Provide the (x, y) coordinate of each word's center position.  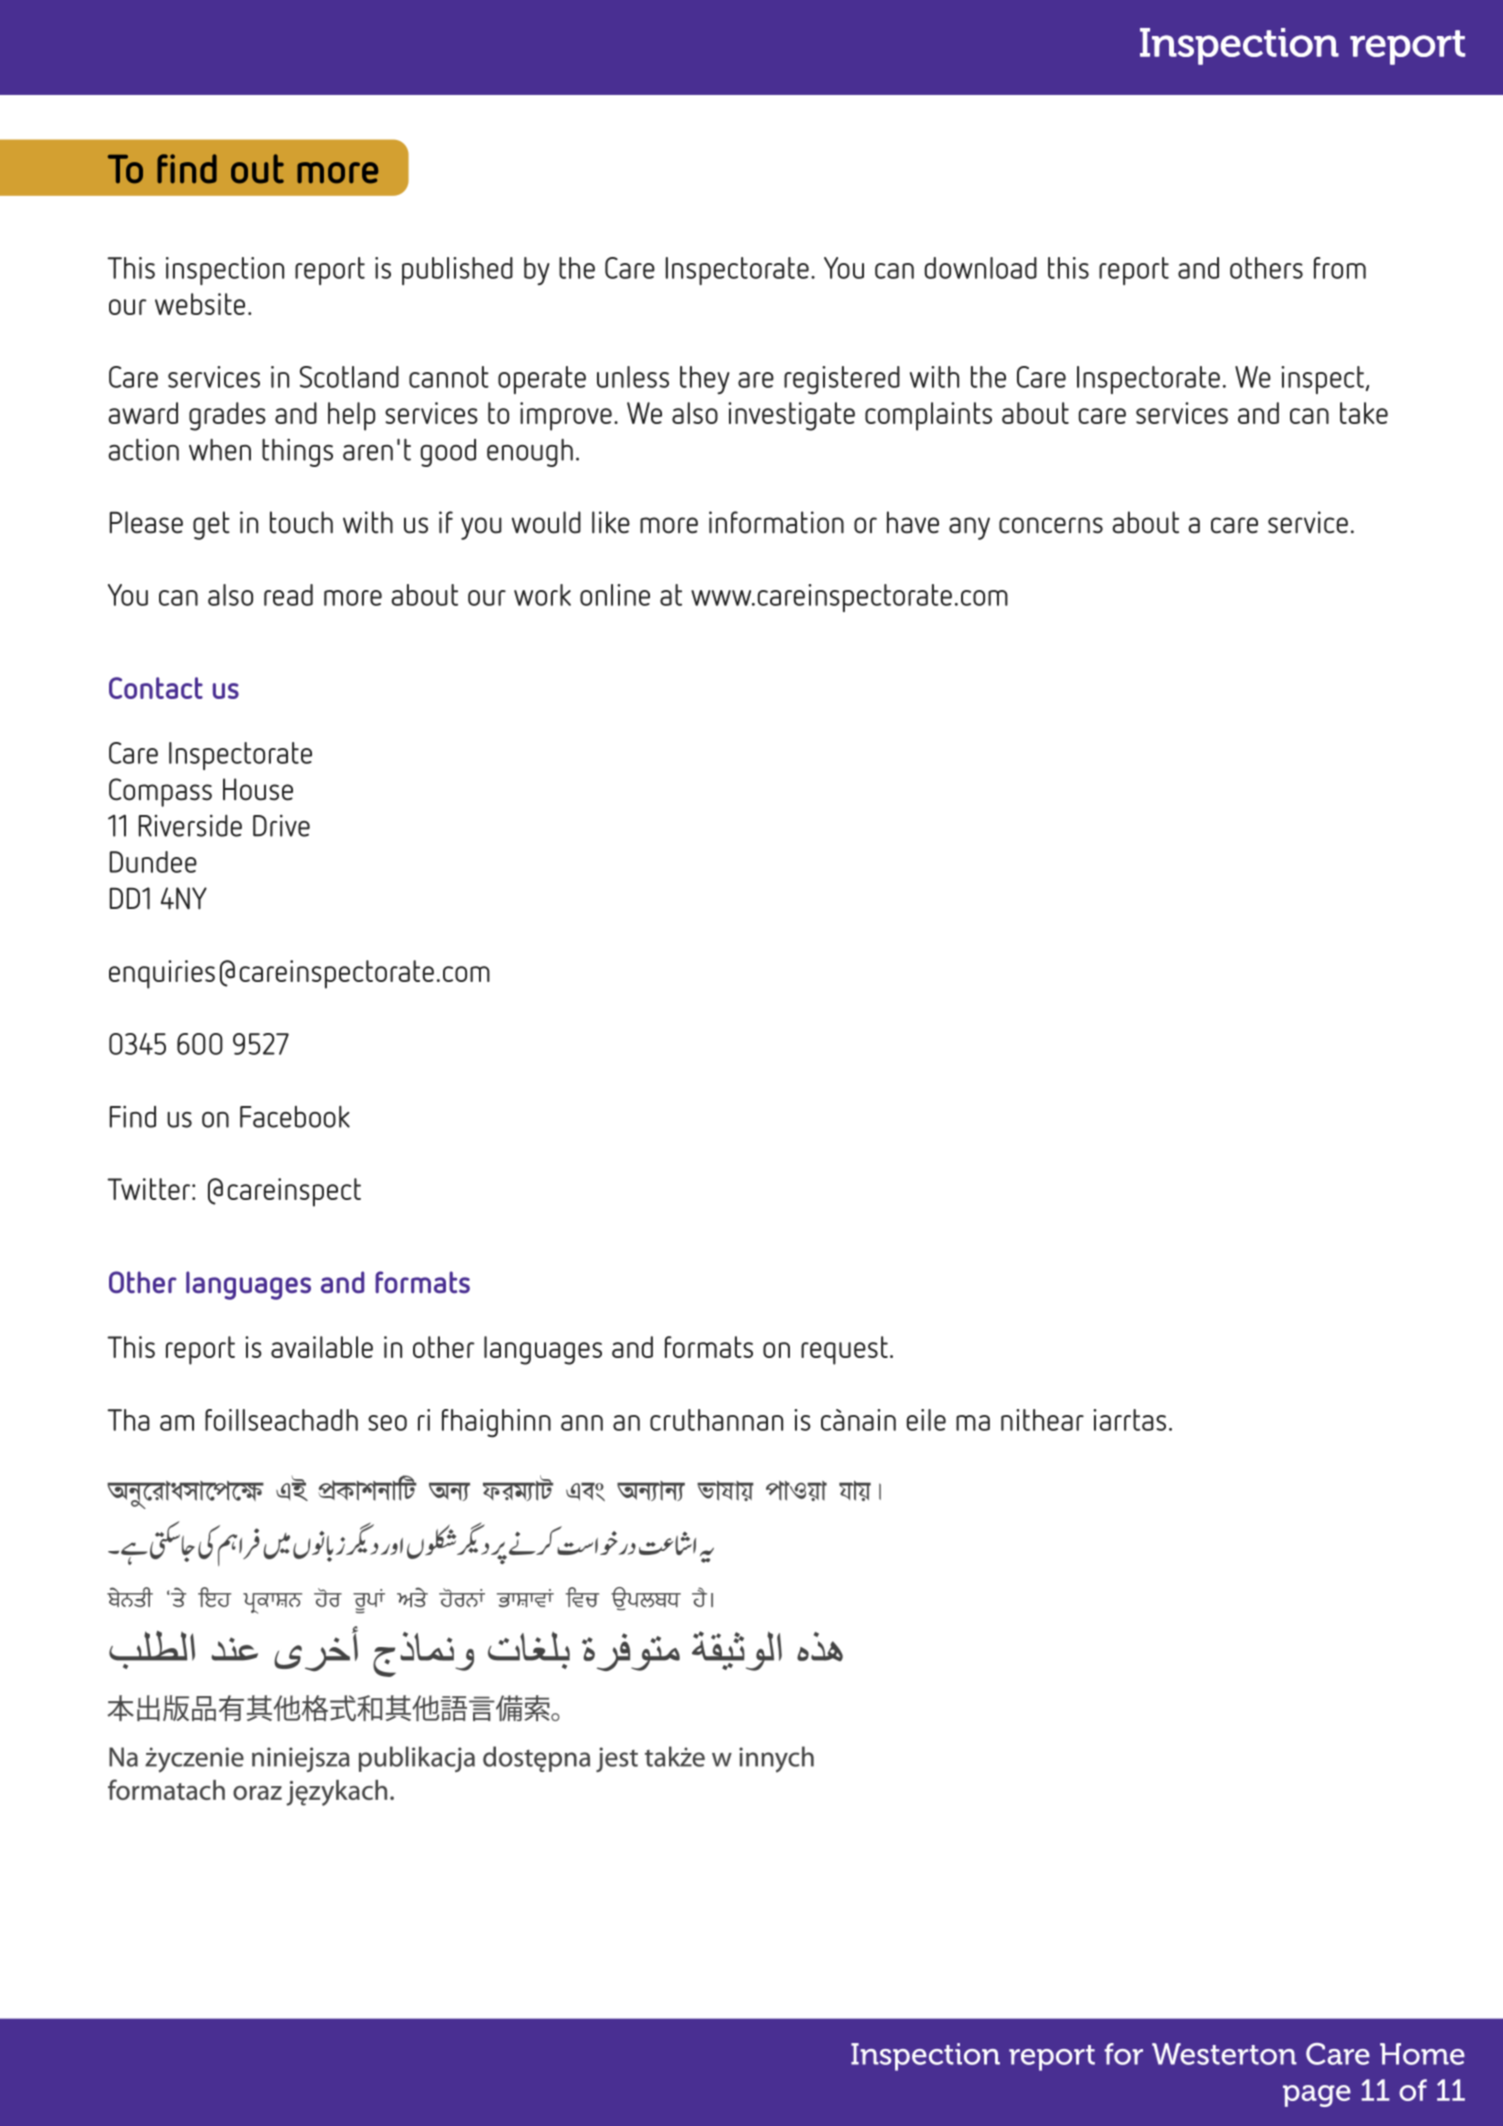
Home (1422, 2054)
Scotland (349, 377)
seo (387, 1423)
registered (842, 380)
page (1317, 2096)
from (1340, 268)
